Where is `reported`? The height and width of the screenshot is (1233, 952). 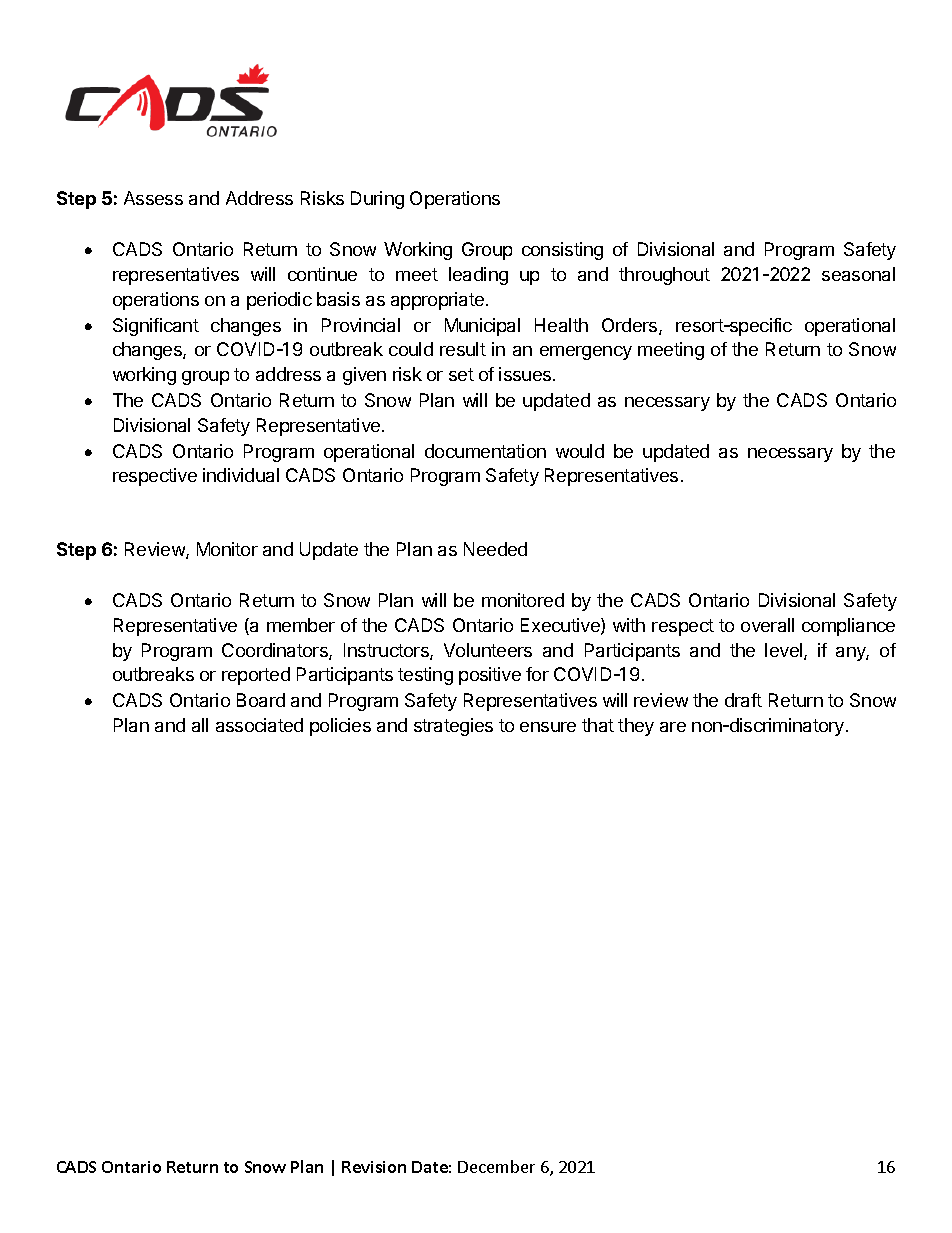 reported is located at coordinates (256, 676).
